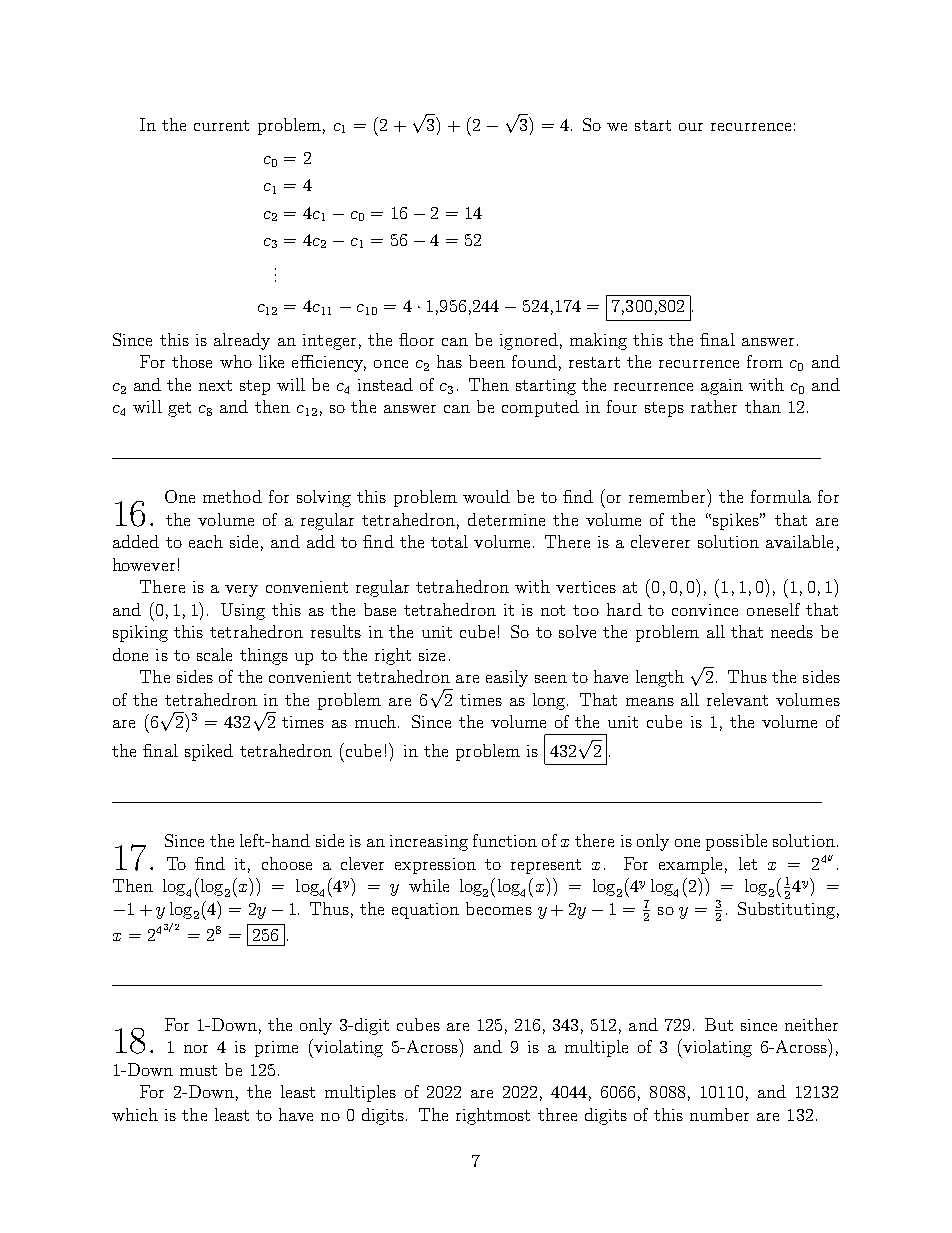 This document has width=952, height=1233. What do you see at coordinates (722, 387) in the document?
I see `again` at bounding box center [722, 387].
